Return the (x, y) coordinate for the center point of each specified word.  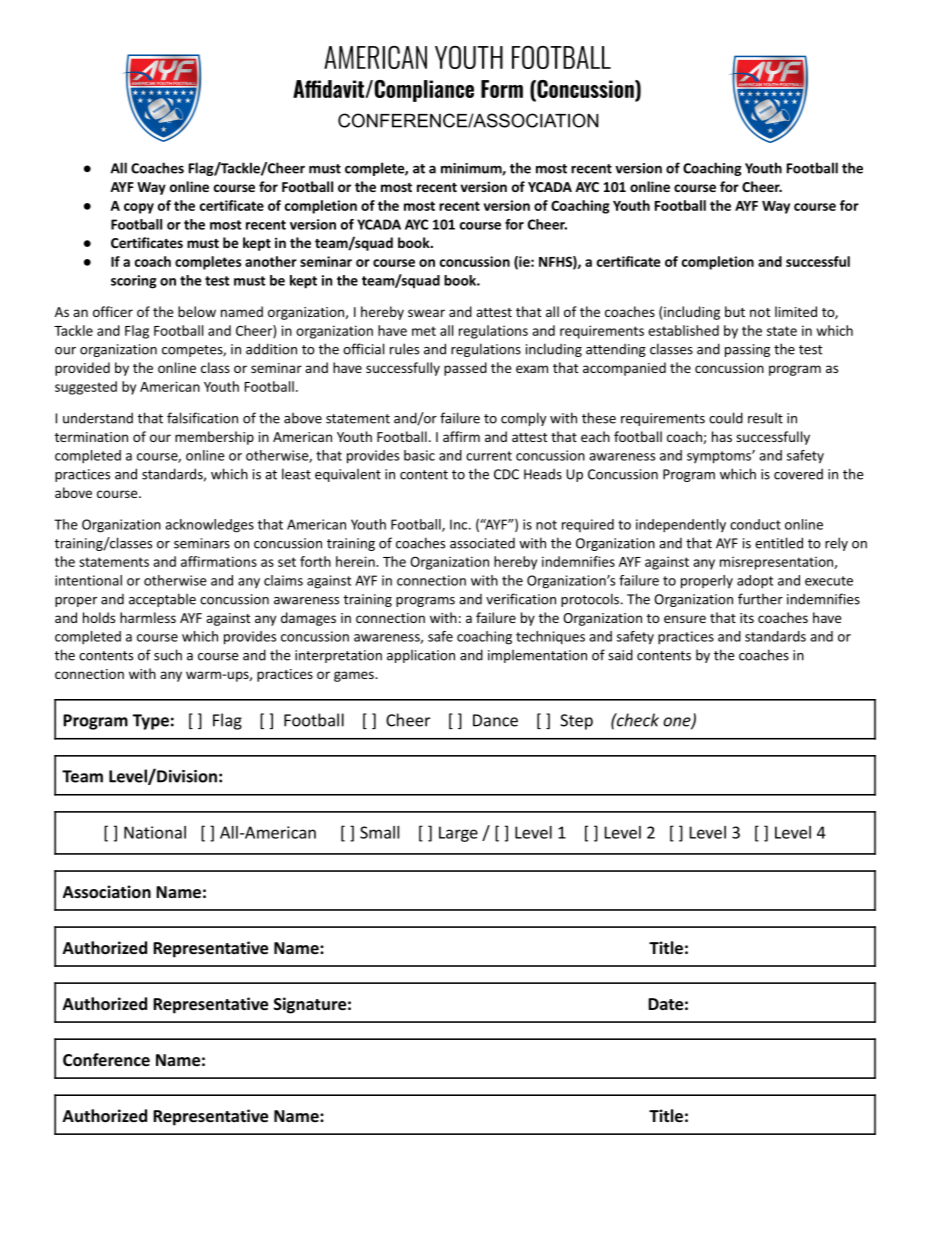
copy (139, 208)
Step (576, 722)
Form (502, 89)
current (489, 456)
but (735, 311)
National (155, 832)
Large (458, 834)
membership (214, 438)
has (722, 436)
